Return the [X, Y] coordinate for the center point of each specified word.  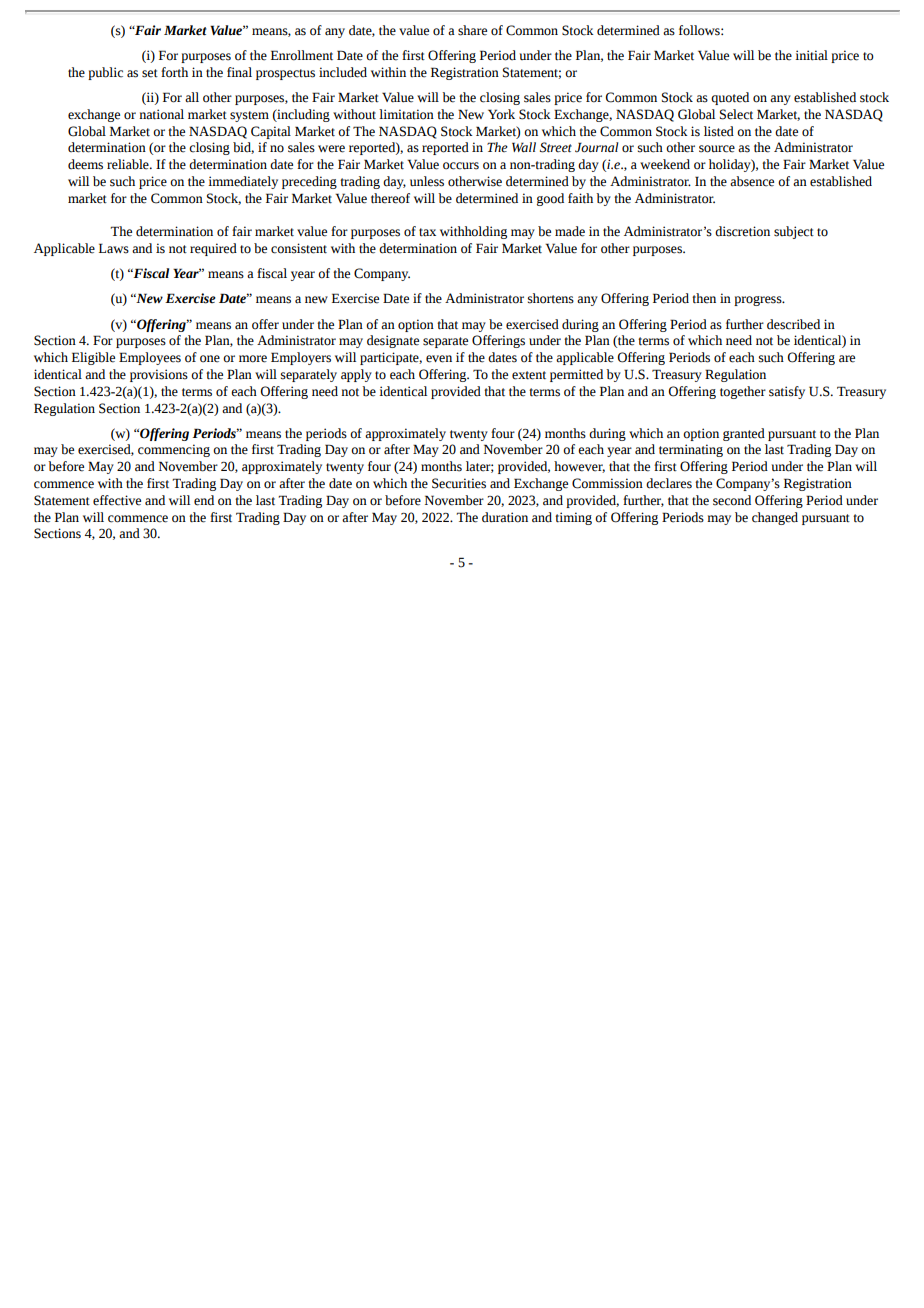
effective [117, 500]
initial [811, 55]
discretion [742, 231]
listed [719, 131]
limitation [406, 114]
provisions [159, 375]
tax [427, 232]
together [743, 392]
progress [759, 301]
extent [529, 375]
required [213, 249]
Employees [150, 358]
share [472, 30]
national [161, 114]
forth [174, 72]
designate [393, 341]
